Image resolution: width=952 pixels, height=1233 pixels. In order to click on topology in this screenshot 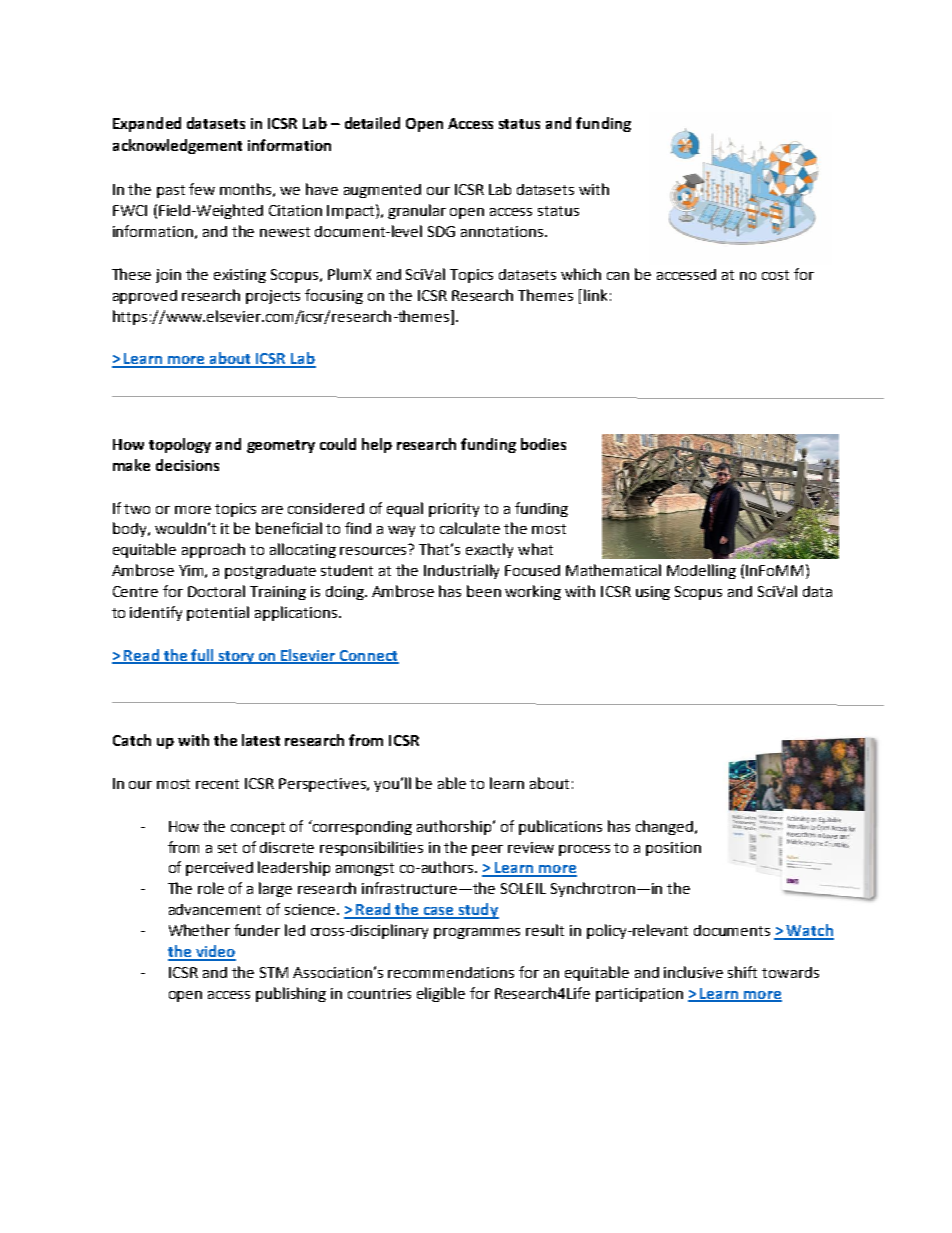, I will do `click(180, 445)`.
